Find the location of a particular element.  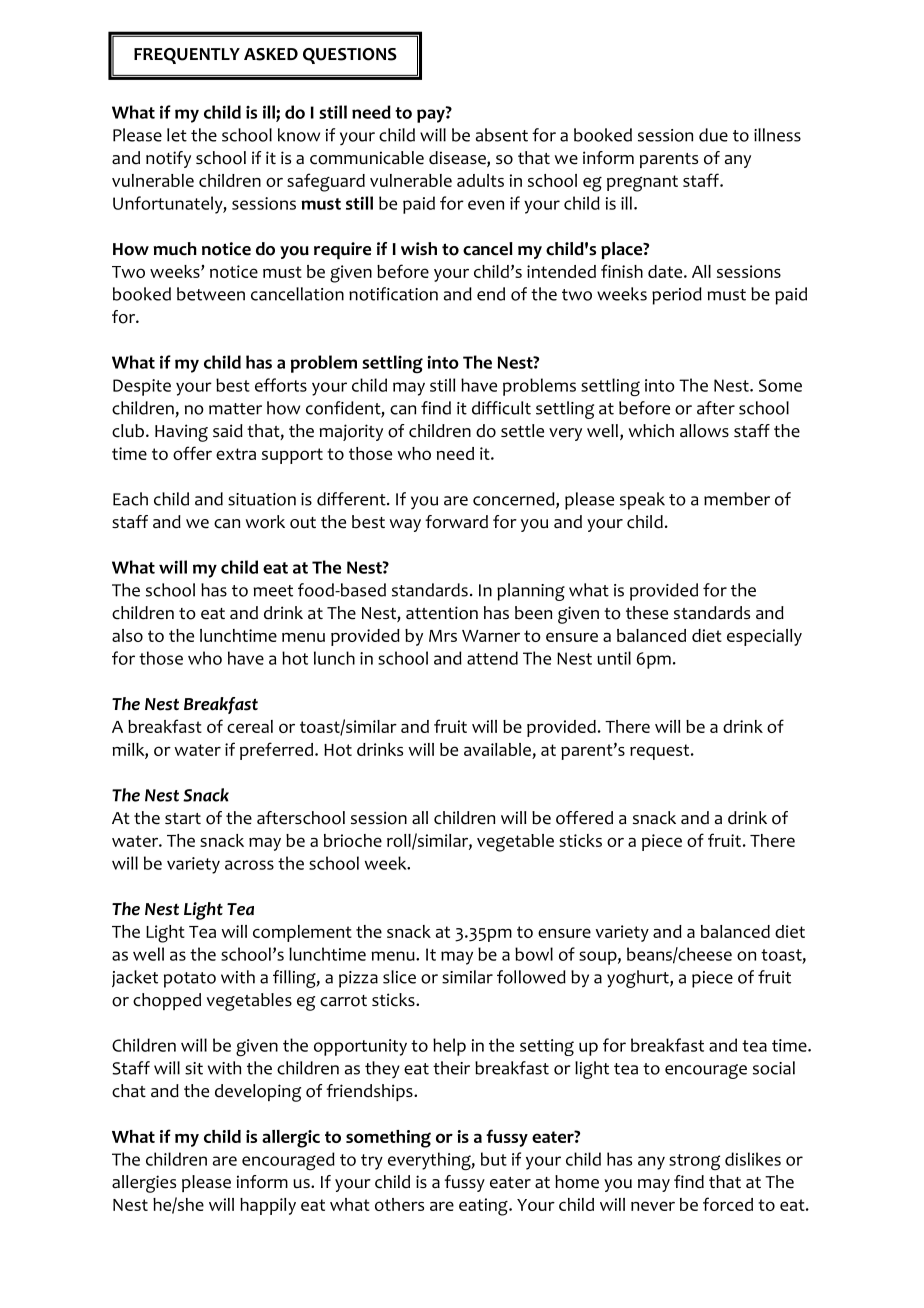

due is located at coordinates (713, 135).
